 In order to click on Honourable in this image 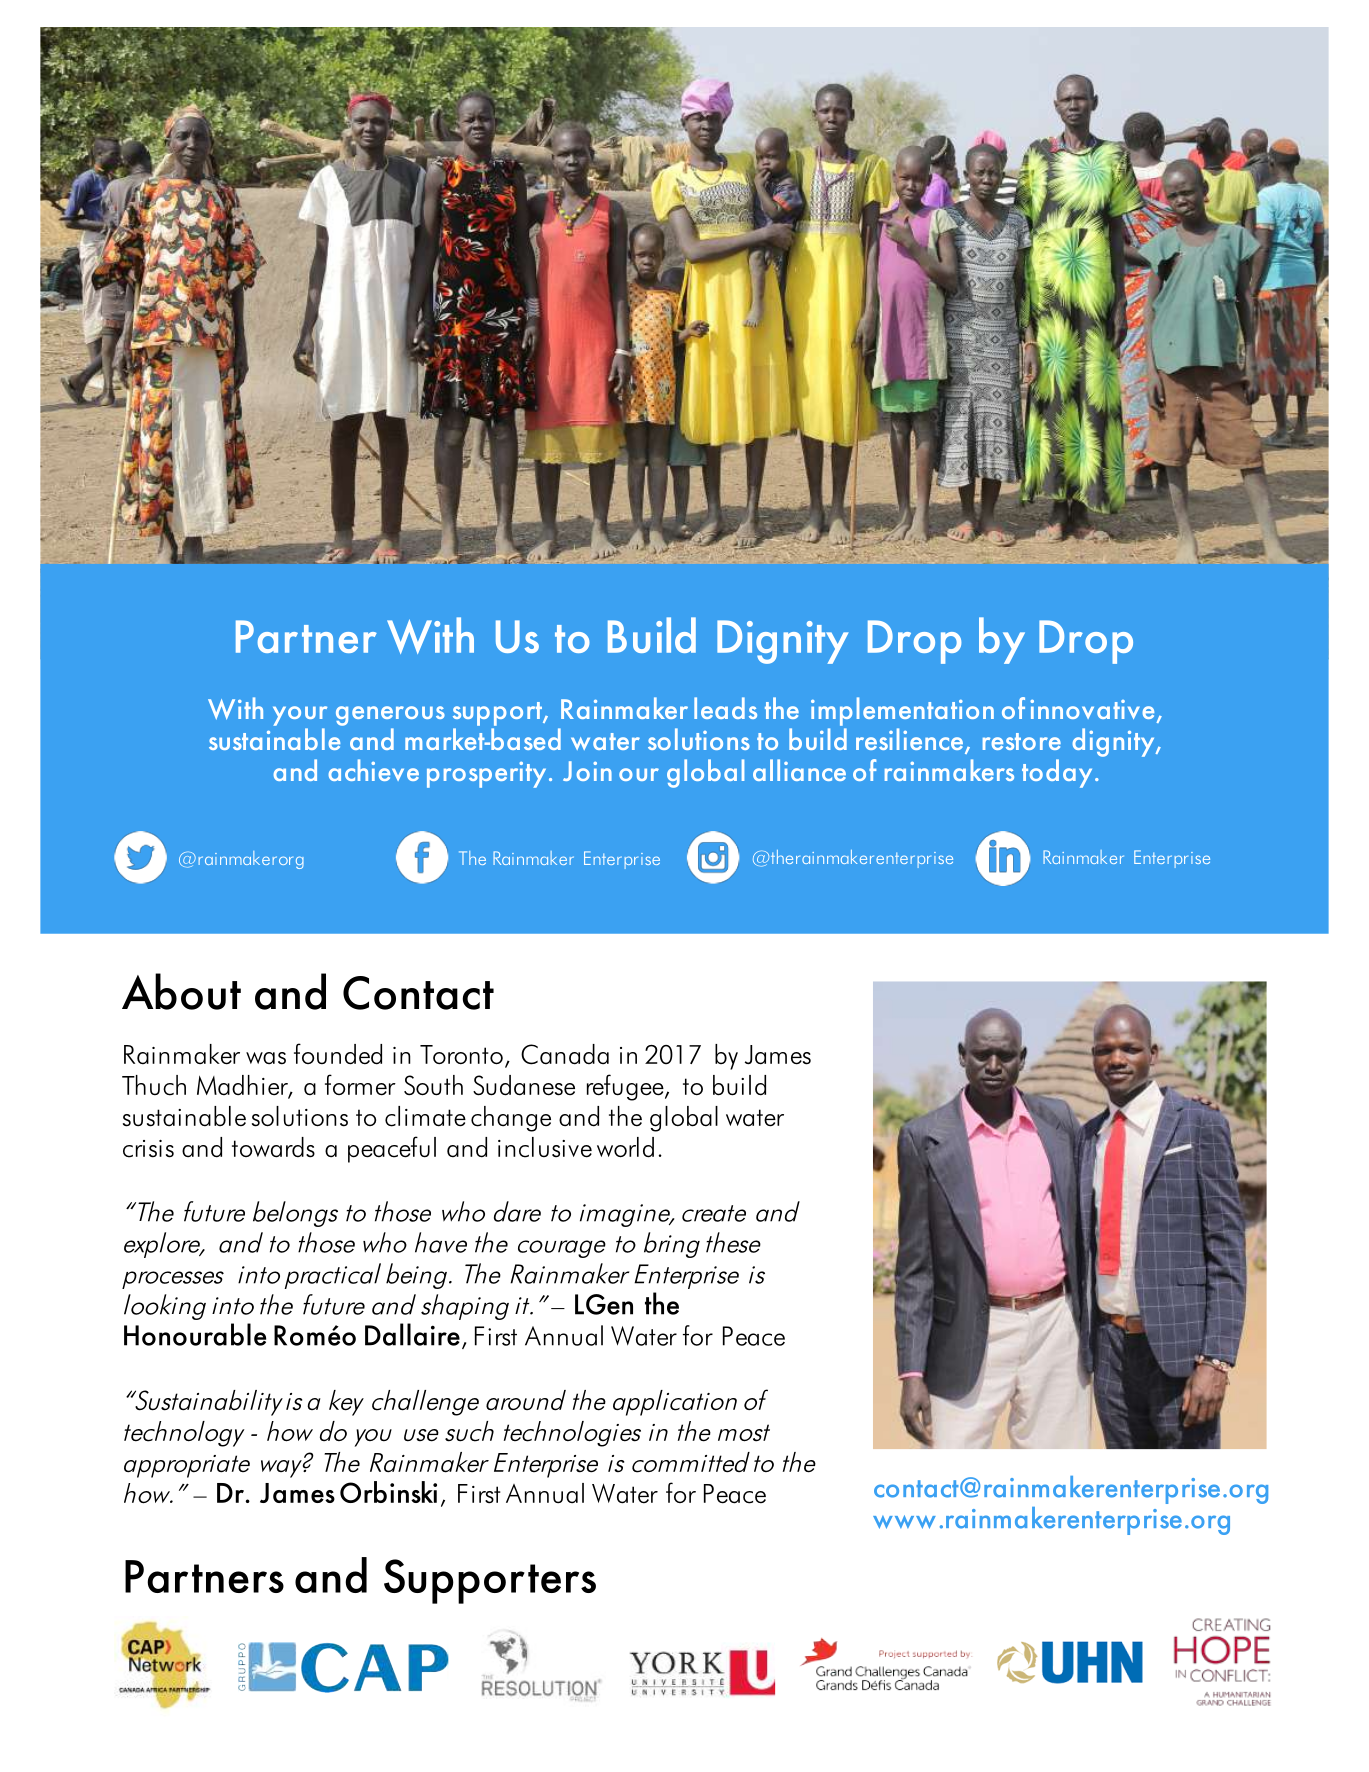, I will do `click(195, 1334)`.
